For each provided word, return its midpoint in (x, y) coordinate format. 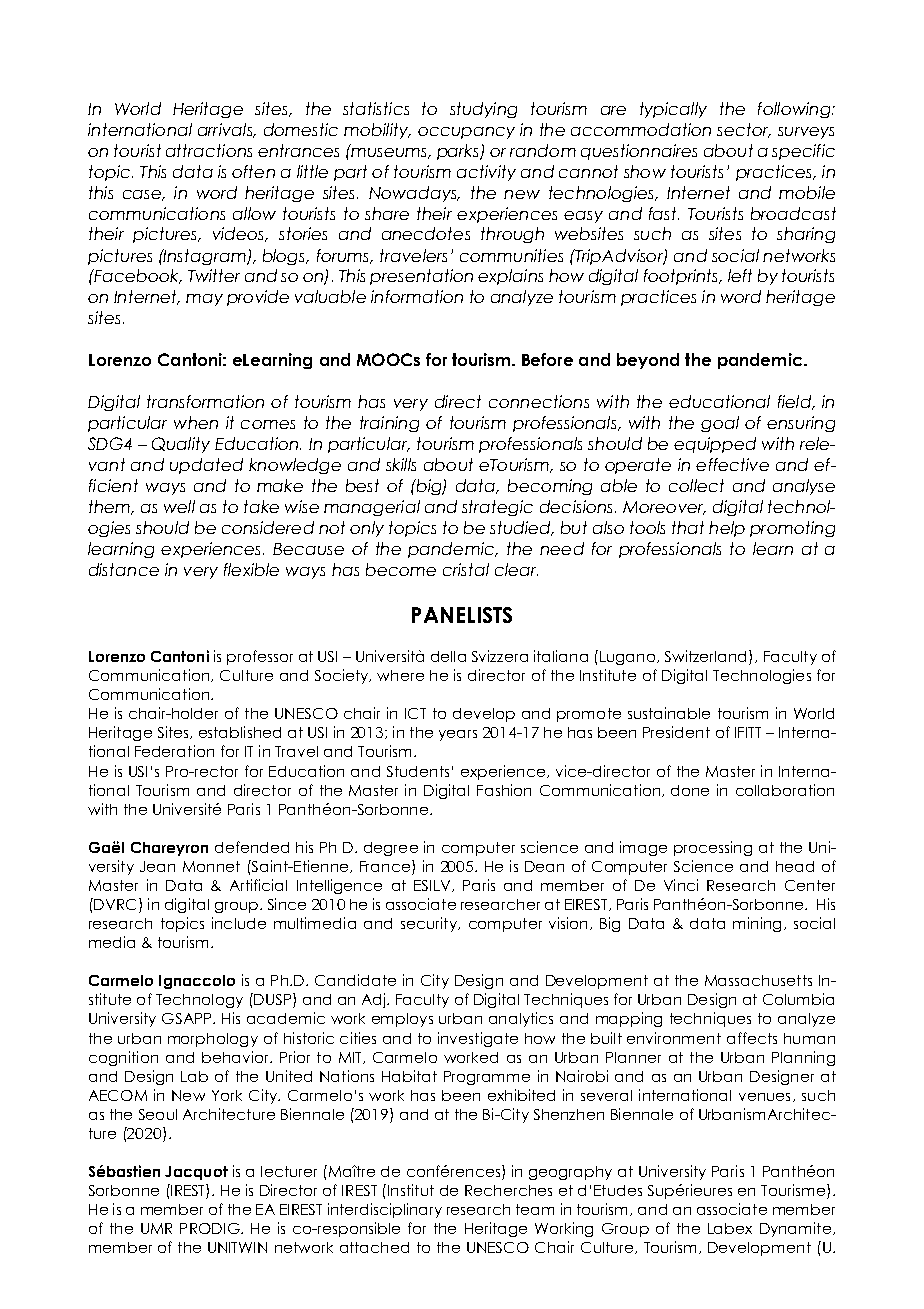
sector (744, 130)
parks (459, 152)
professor (260, 657)
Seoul (158, 1114)
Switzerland (707, 657)
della (448, 656)
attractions (209, 150)
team (535, 1209)
